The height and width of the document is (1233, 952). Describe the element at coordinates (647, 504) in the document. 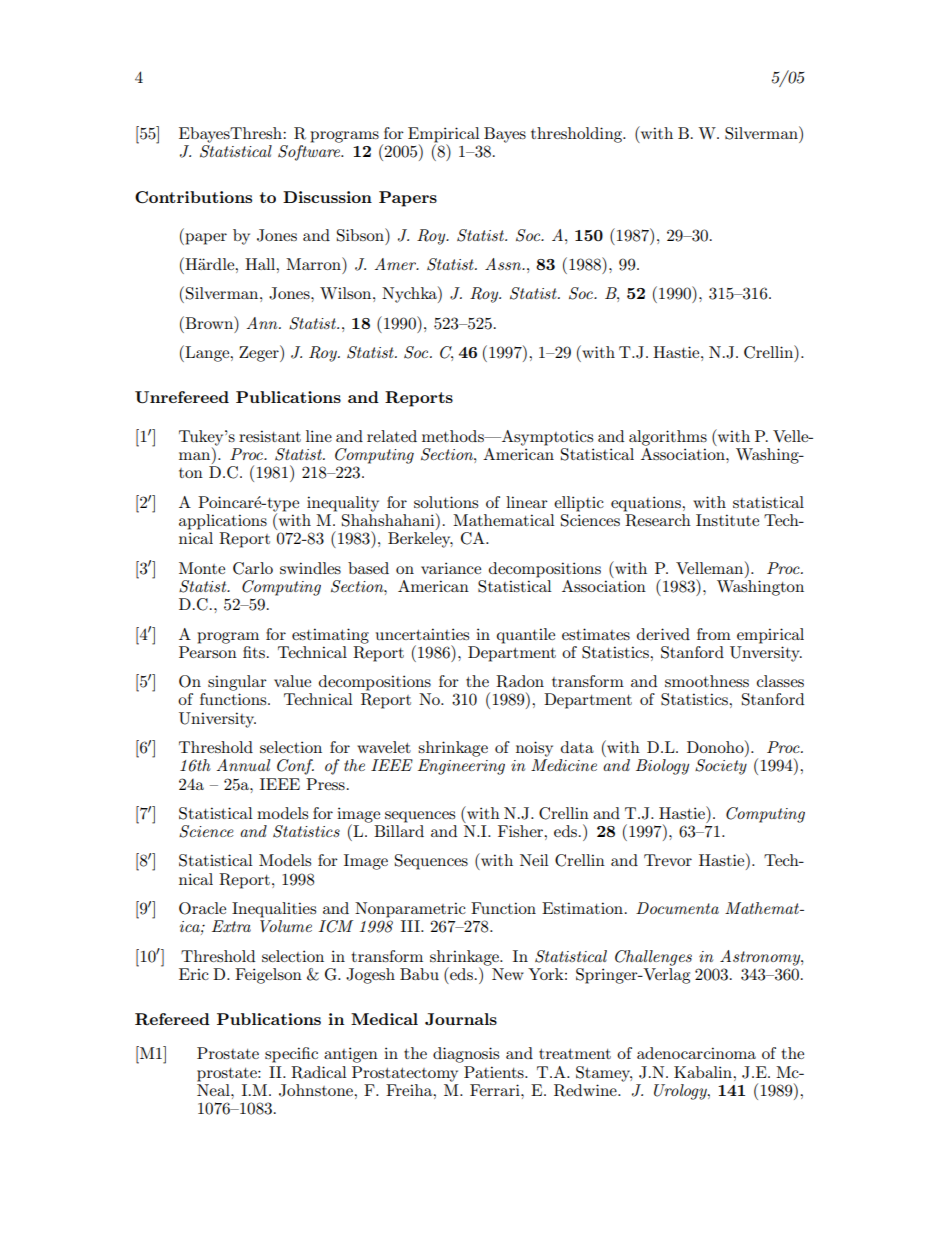

I see `equations` at that location.
